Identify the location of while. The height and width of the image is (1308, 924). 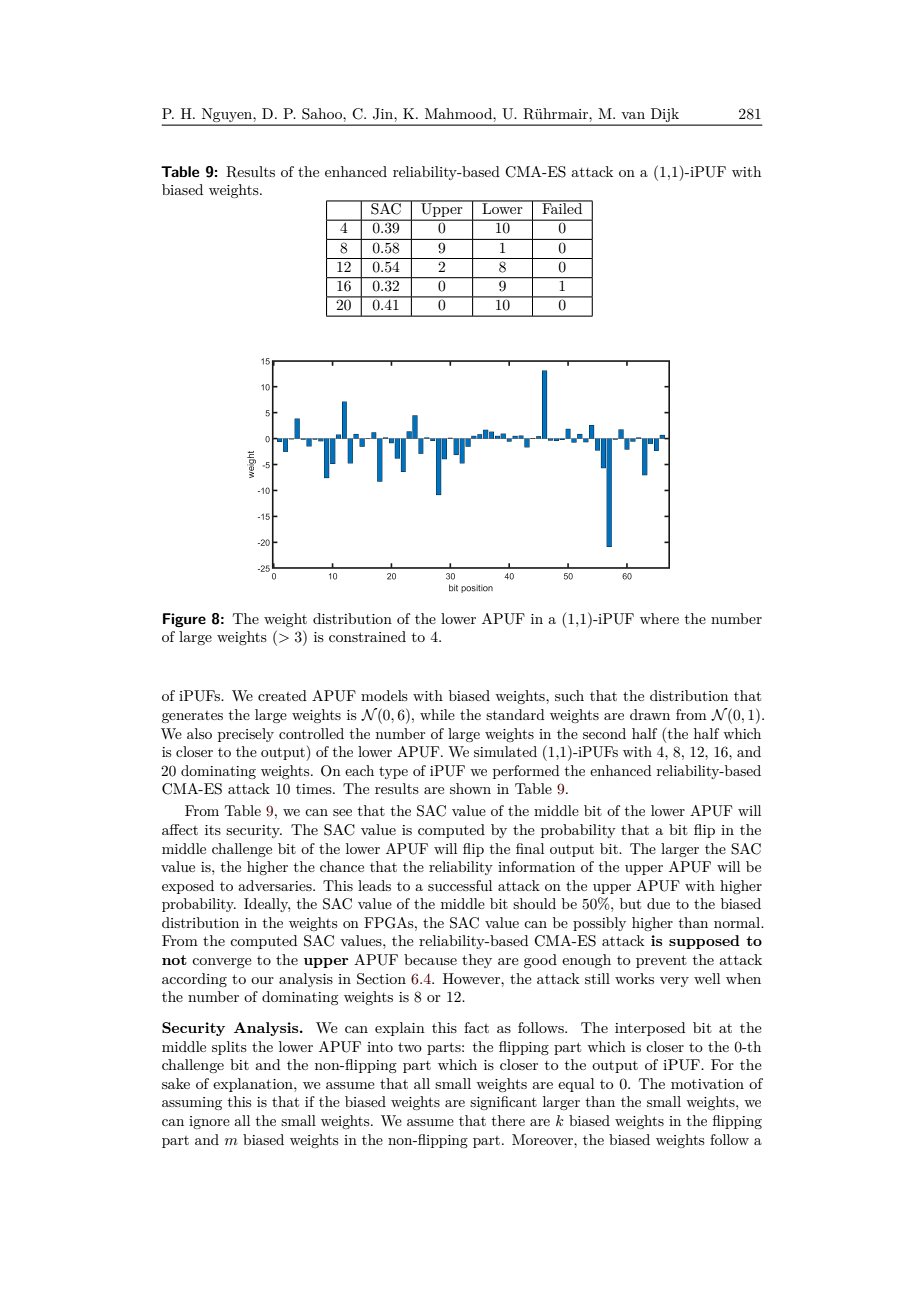
(437, 714).
